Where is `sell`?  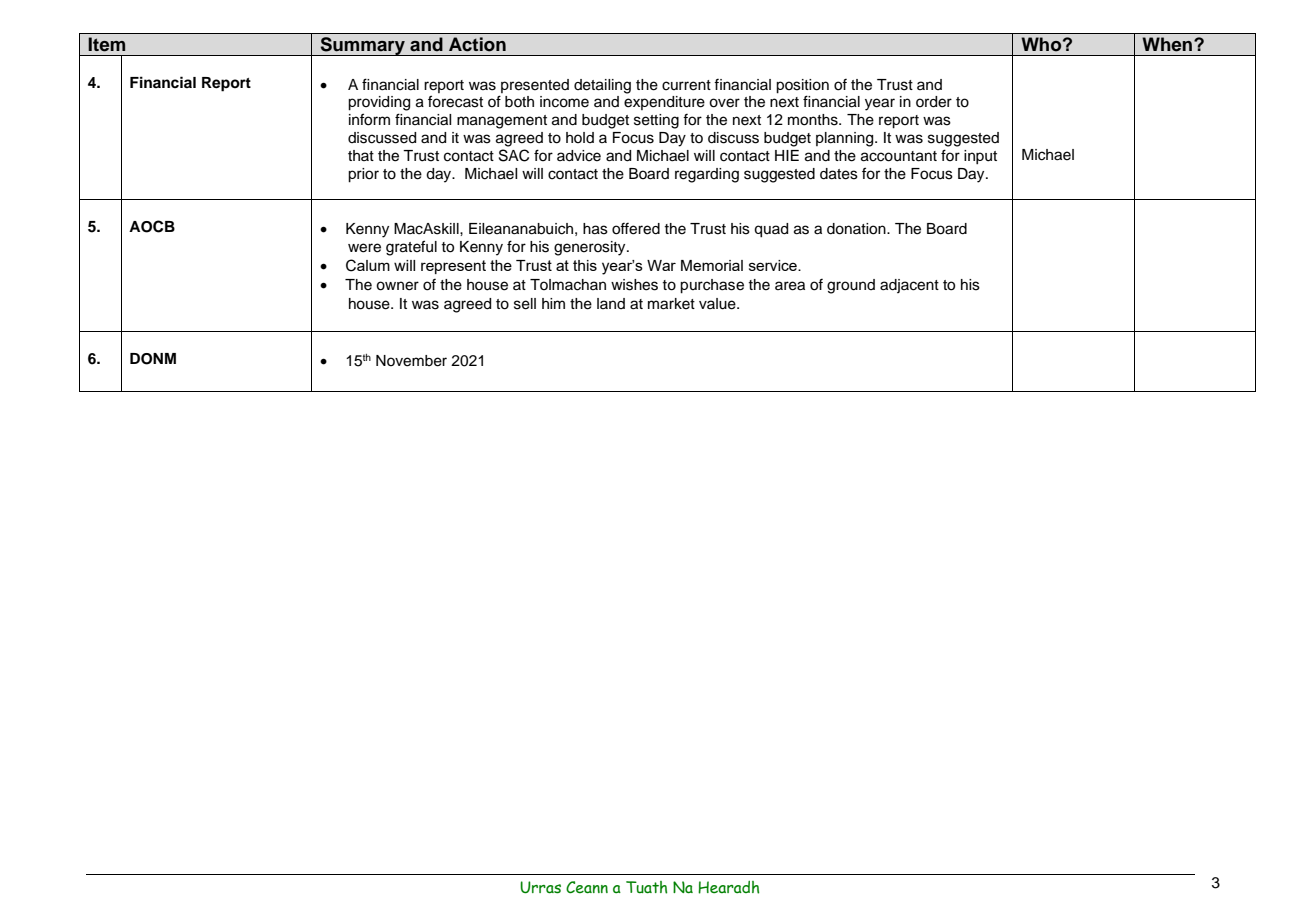 sell is located at coordinates (525, 304).
